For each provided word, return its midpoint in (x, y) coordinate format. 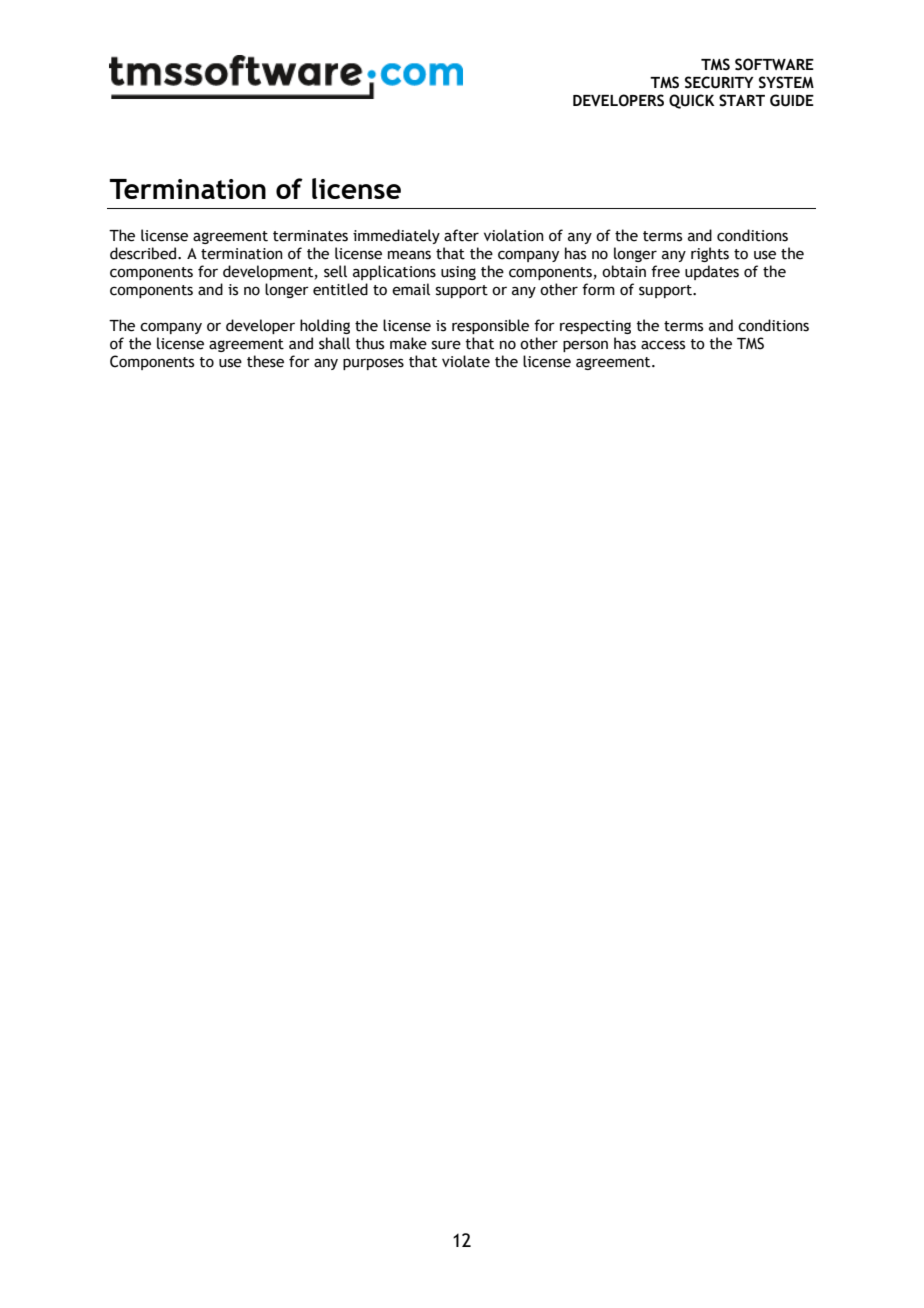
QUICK (692, 101)
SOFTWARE (774, 64)
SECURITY (719, 82)
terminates (310, 236)
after (461, 235)
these (265, 361)
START (742, 100)
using (458, 273)
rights (710, 254)
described (143, 253)
